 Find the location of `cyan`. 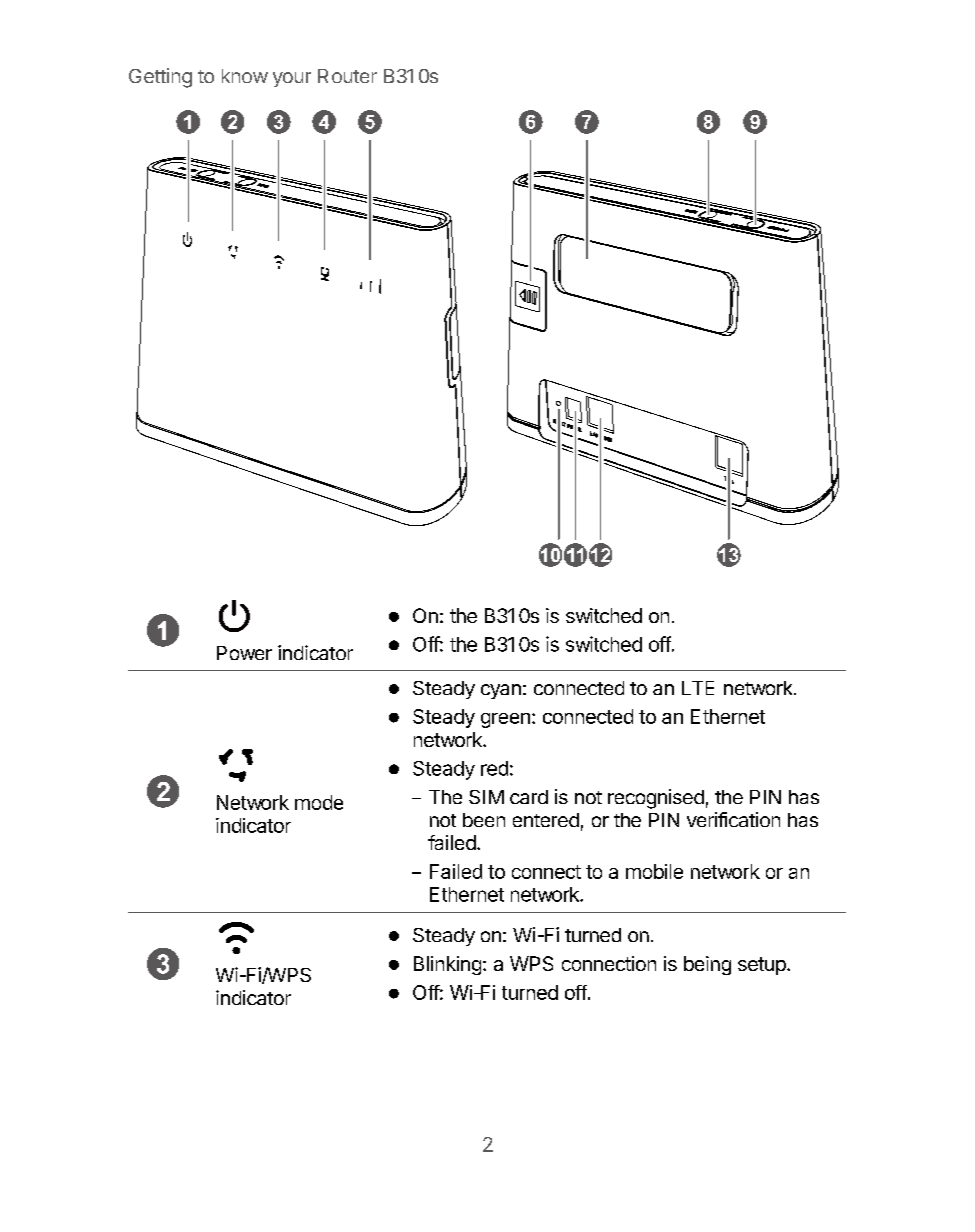

cyan is located at coordinates (501, 691).
